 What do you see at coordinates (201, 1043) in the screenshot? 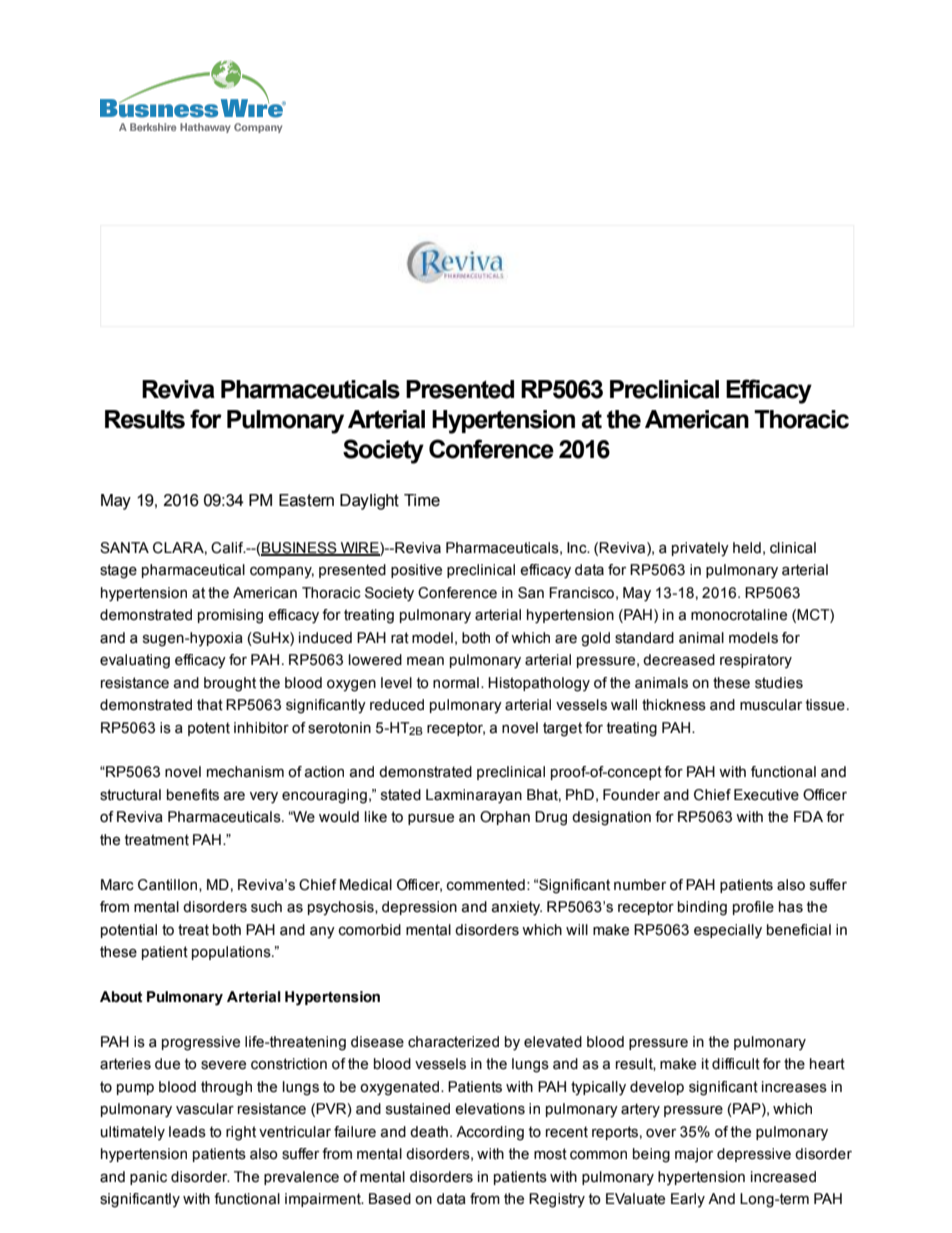
I see `progressive` at bounding box center [201, 1043].
